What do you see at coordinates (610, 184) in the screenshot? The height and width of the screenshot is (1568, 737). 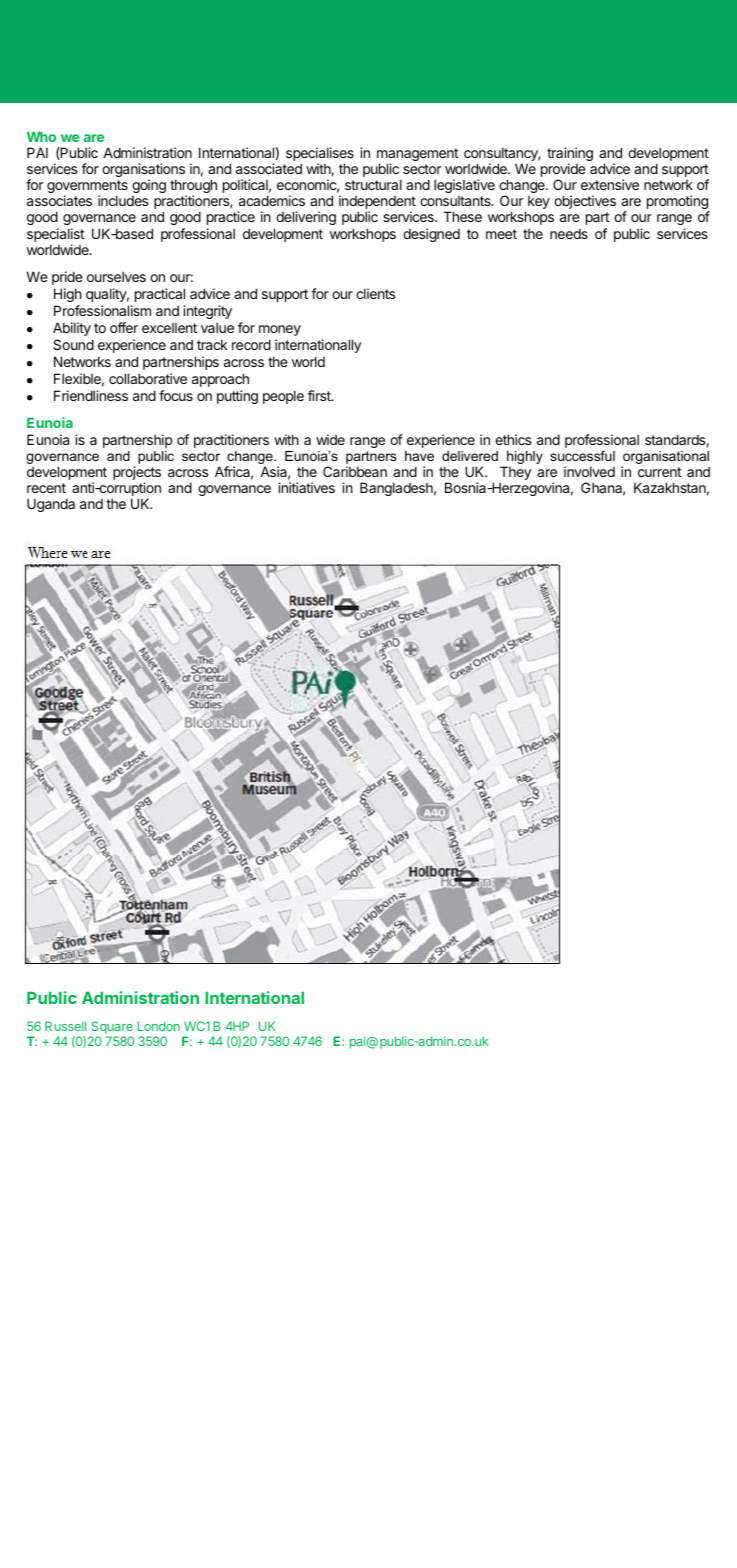 I see `extensive` at bounding box center [610, 184].
